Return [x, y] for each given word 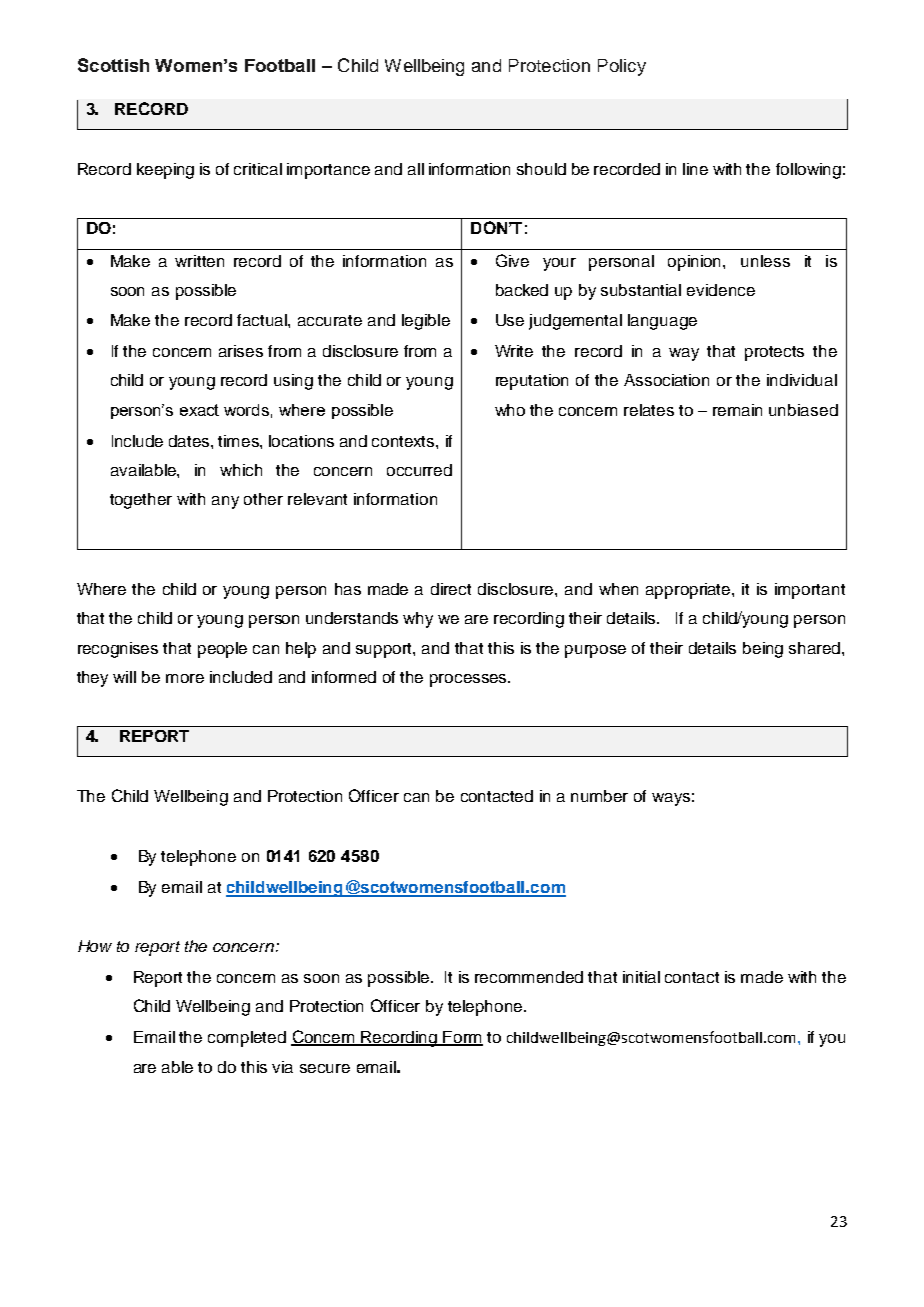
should [541, 169]
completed [247, 1039]
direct [451, 589]
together [141, 501]
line [695, 169]
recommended [529, 977]
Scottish [113, 65]
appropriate [689, 591]
